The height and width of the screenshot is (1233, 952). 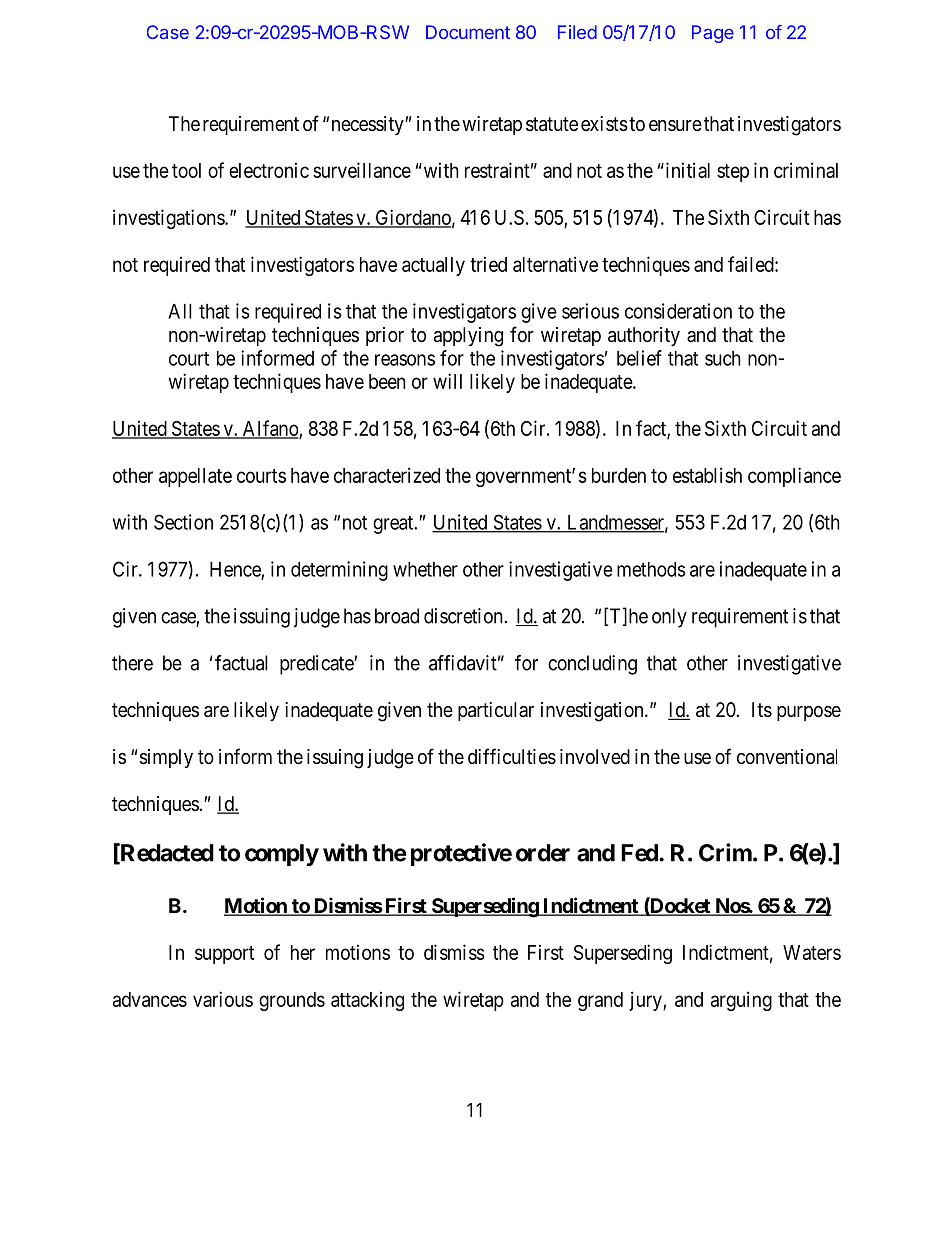 What do you see at coordinates (224, 955) in the screenshot?
I see `support` at bounding box center [224, 955].
